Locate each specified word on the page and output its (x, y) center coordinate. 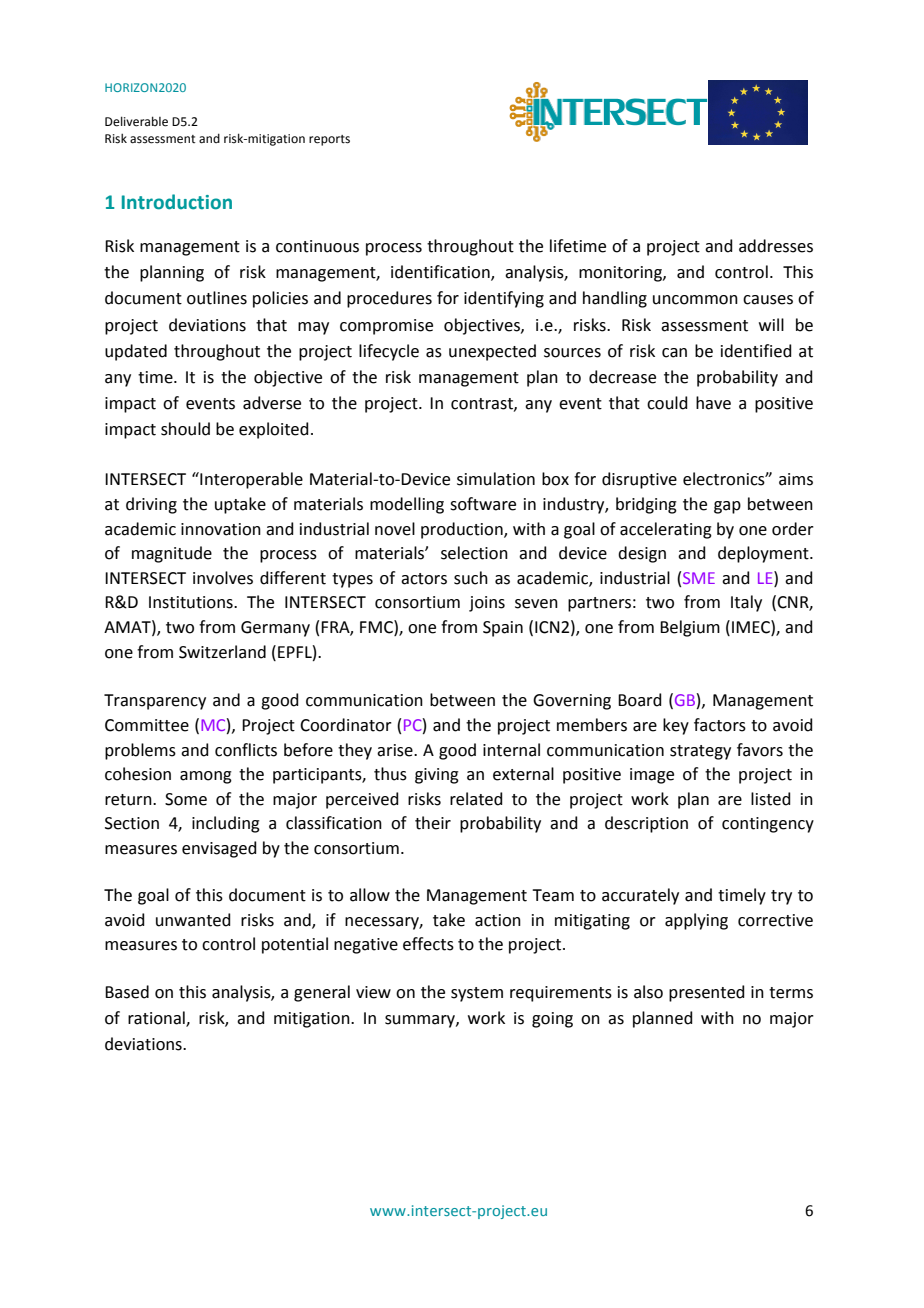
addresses (776, 246)
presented (707, 993)
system (477, 994)
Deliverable (136, 121)
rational (157, 1018)
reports (329, 140)
